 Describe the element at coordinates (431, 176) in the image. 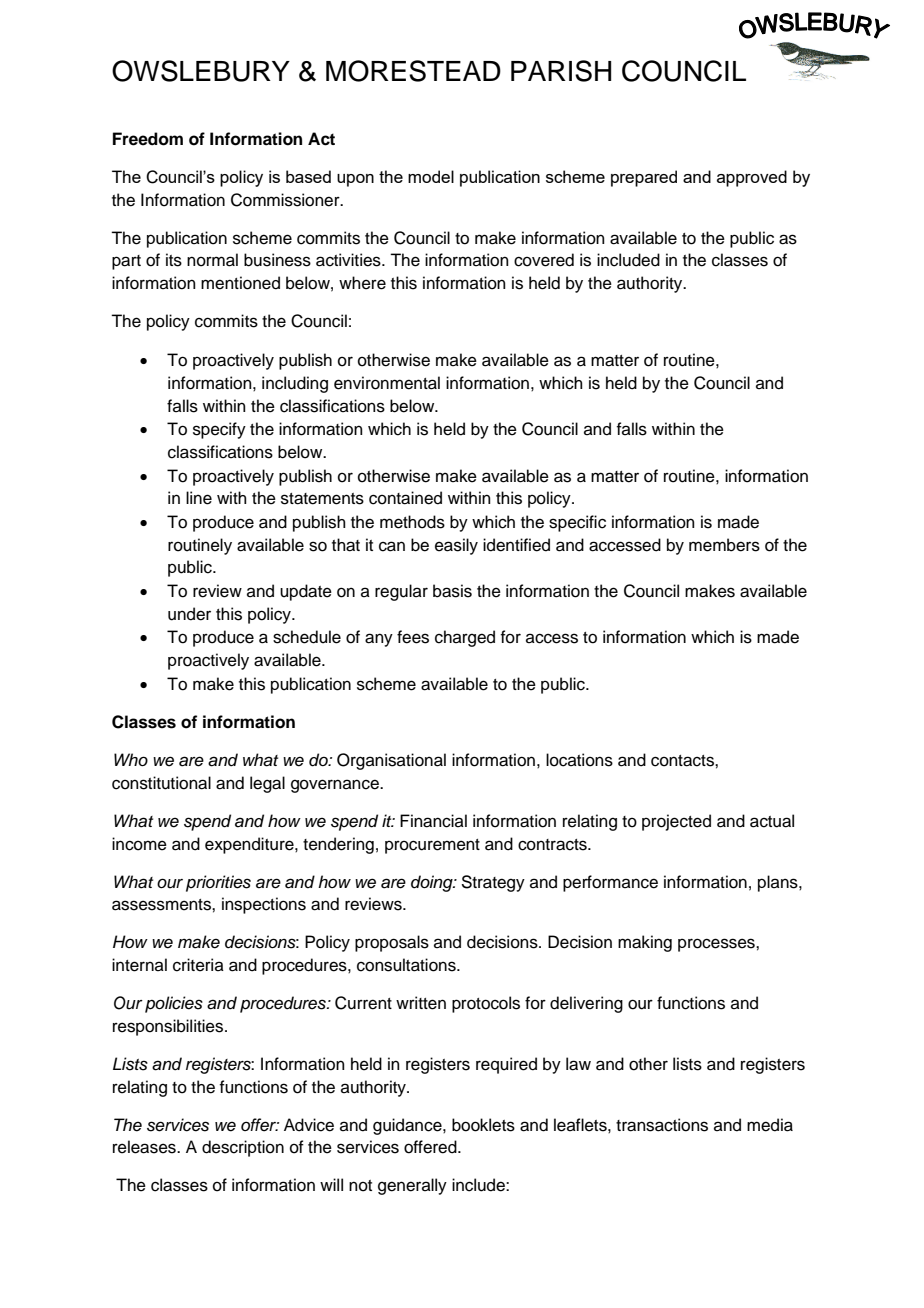

I see `model` at that location.
